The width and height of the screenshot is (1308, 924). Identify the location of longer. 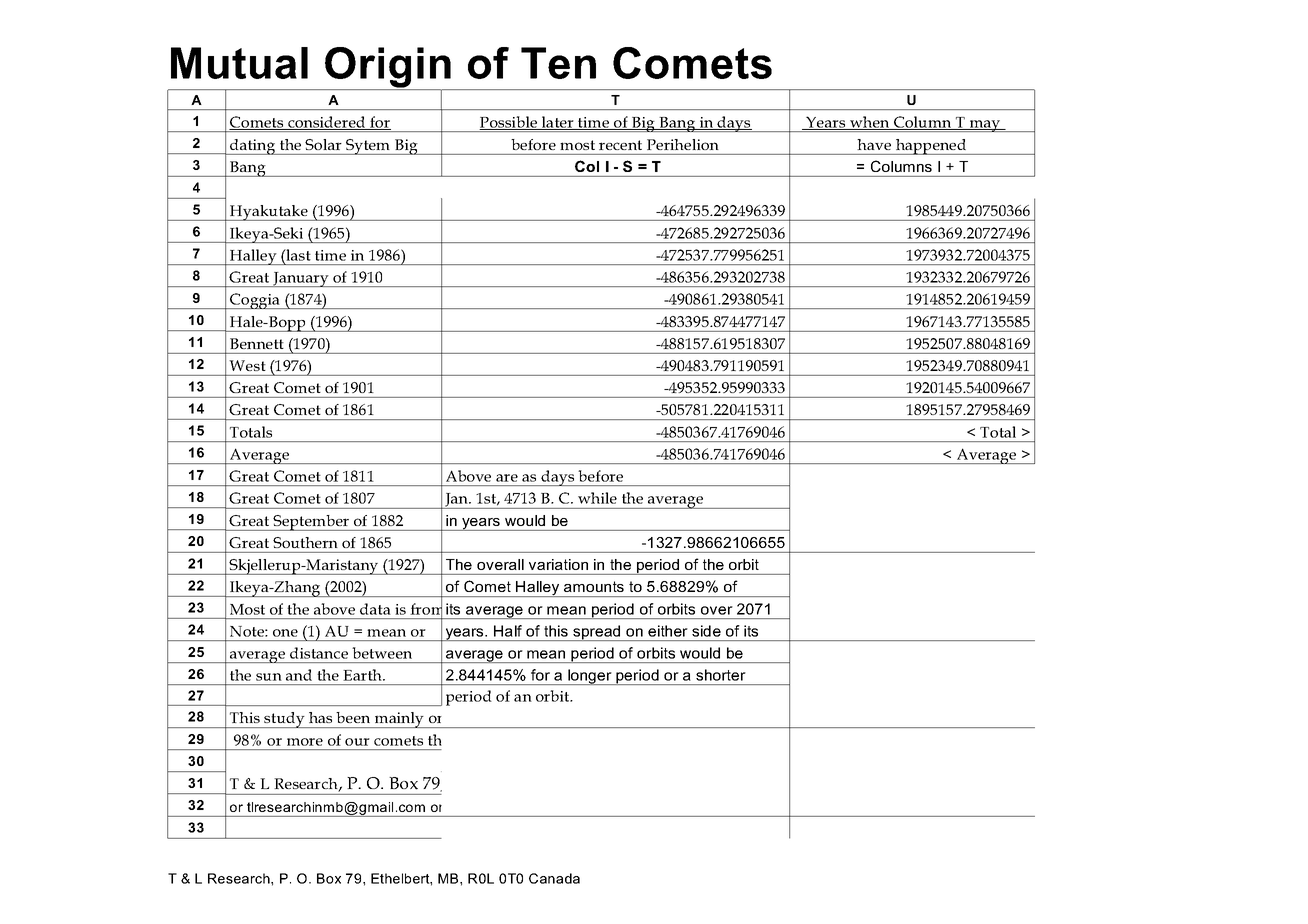
(590, 677).
